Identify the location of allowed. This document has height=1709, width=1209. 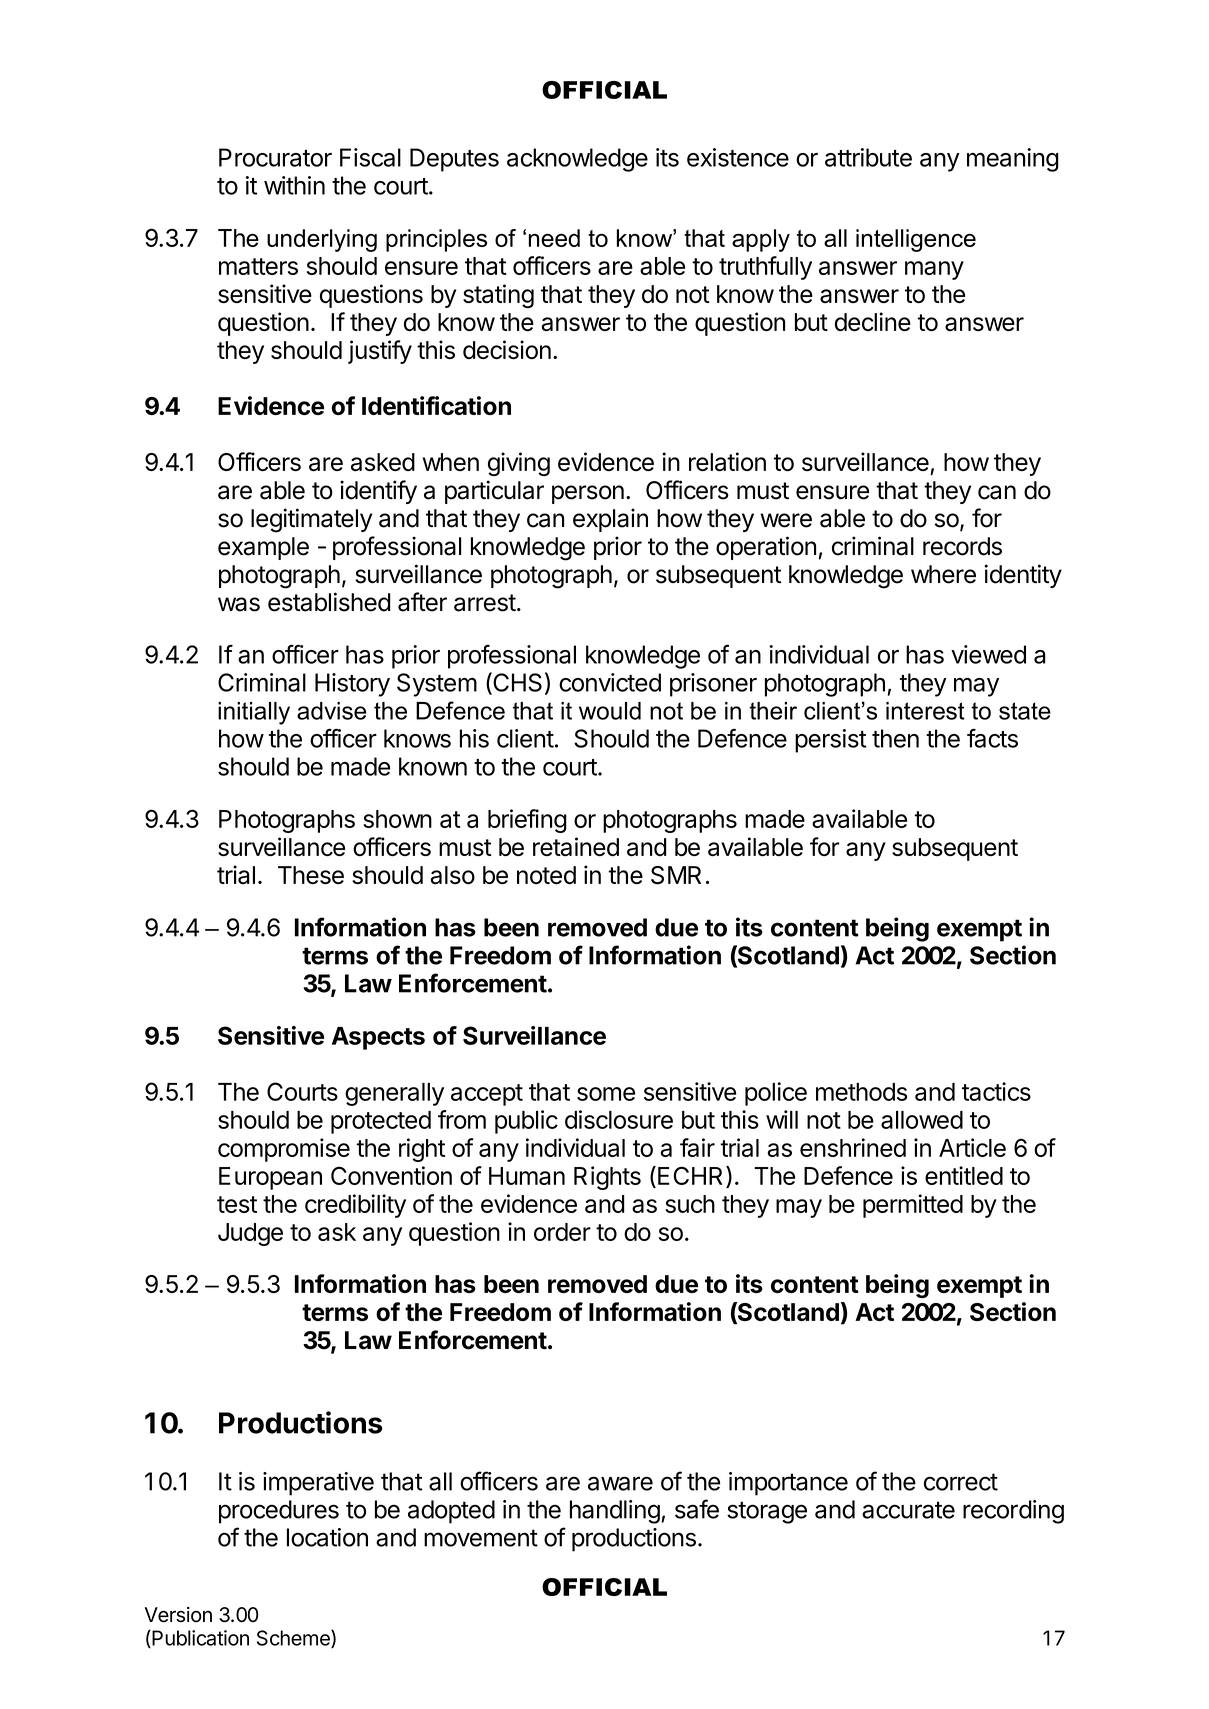
(922, 1120).
